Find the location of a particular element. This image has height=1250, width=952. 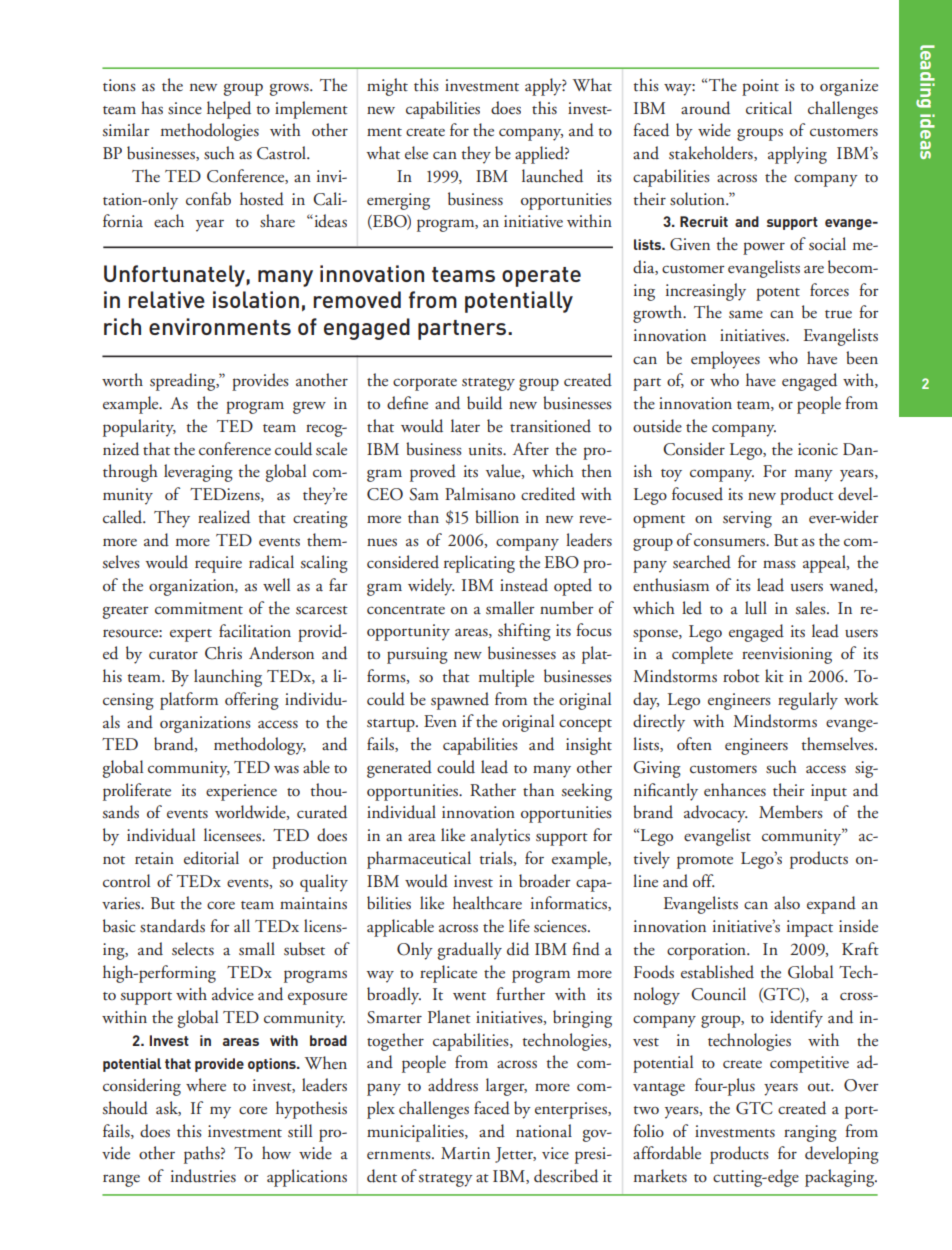

ranging is located at coordinates (810, 1133).
